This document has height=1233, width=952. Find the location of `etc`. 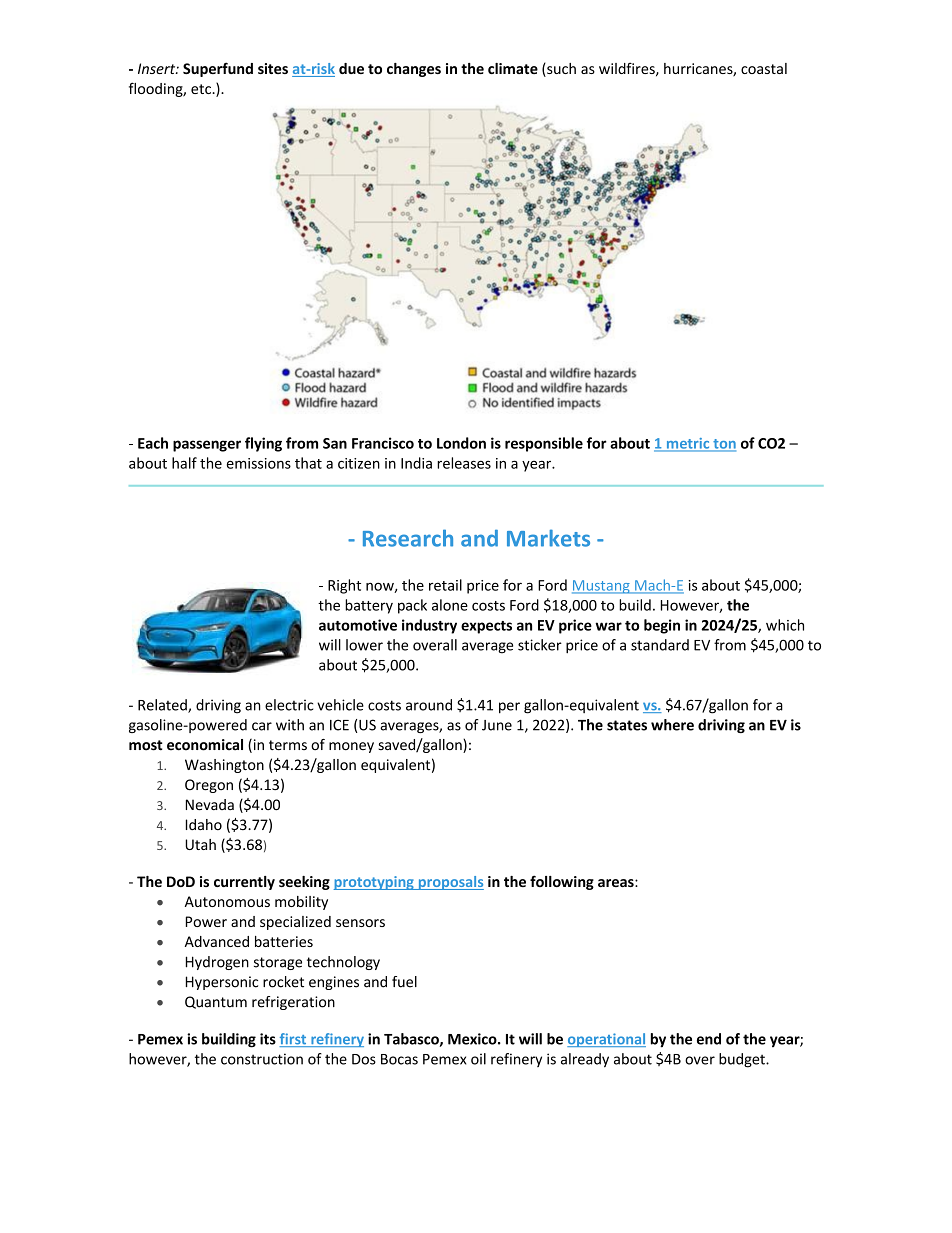

etc is located at coordinates (202, 89).
